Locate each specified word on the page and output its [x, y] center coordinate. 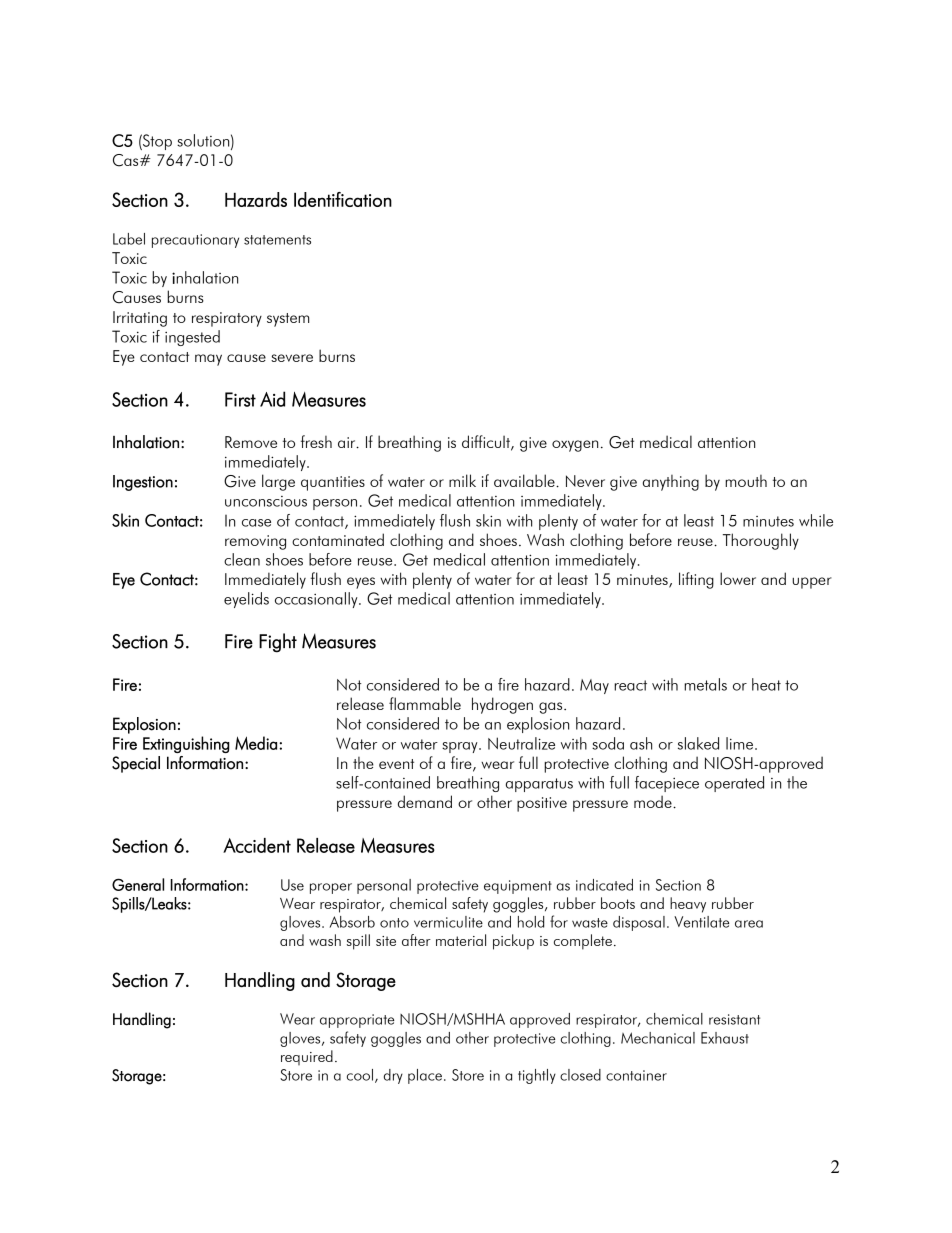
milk [462, 480]
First [240, 399]
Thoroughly [761, 541]
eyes [361, 583]
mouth [746, 481]
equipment [518, 887]
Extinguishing [186, 744]
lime [739, 743]
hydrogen [502, 705]
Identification [343, 199]
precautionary [195, 241]
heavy [688, 905]
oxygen [575, 446]
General [138, 884]
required [307, 1057]
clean [242, 559]
